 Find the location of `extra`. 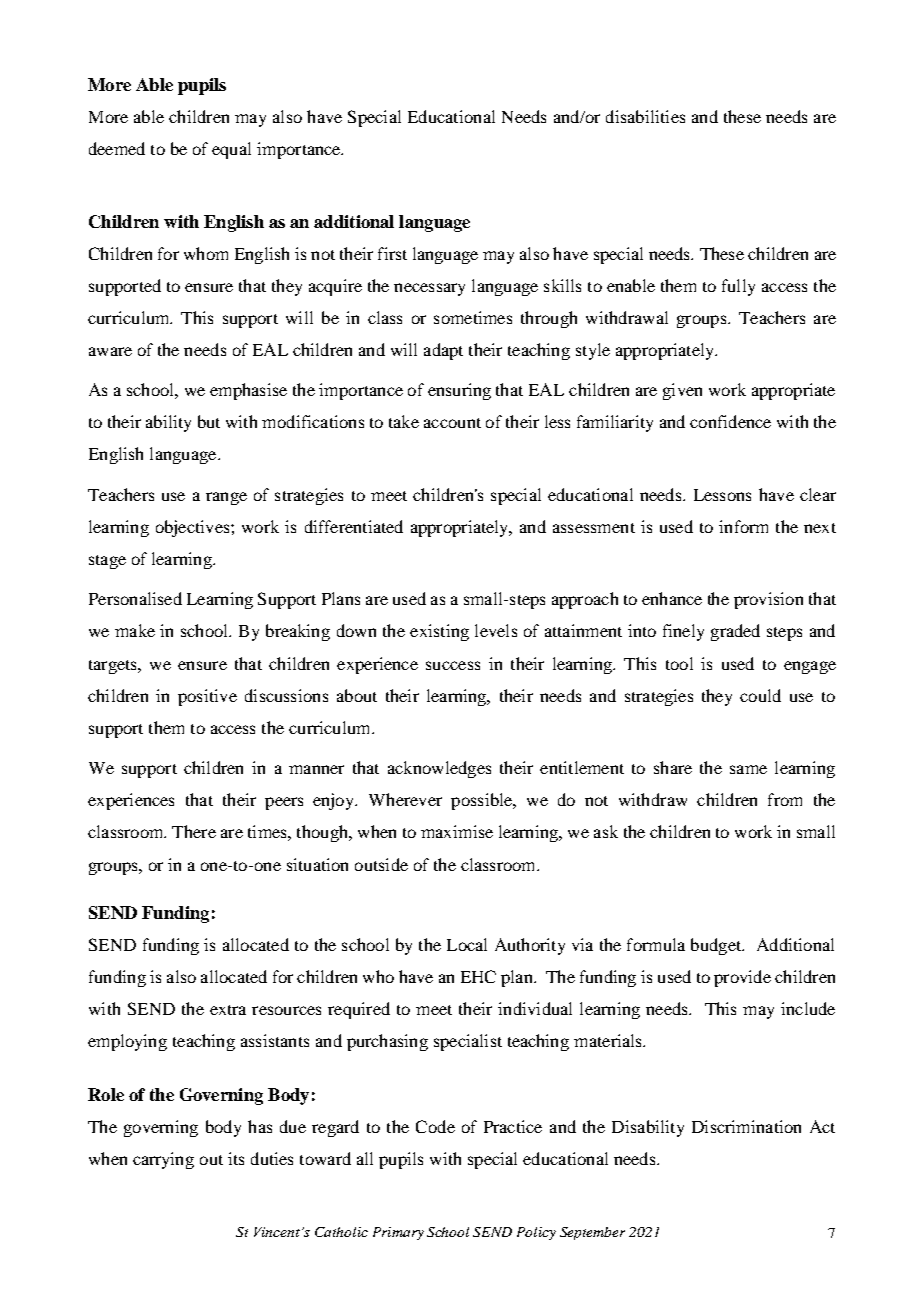

extra is located at coordinates (228, 1010).
